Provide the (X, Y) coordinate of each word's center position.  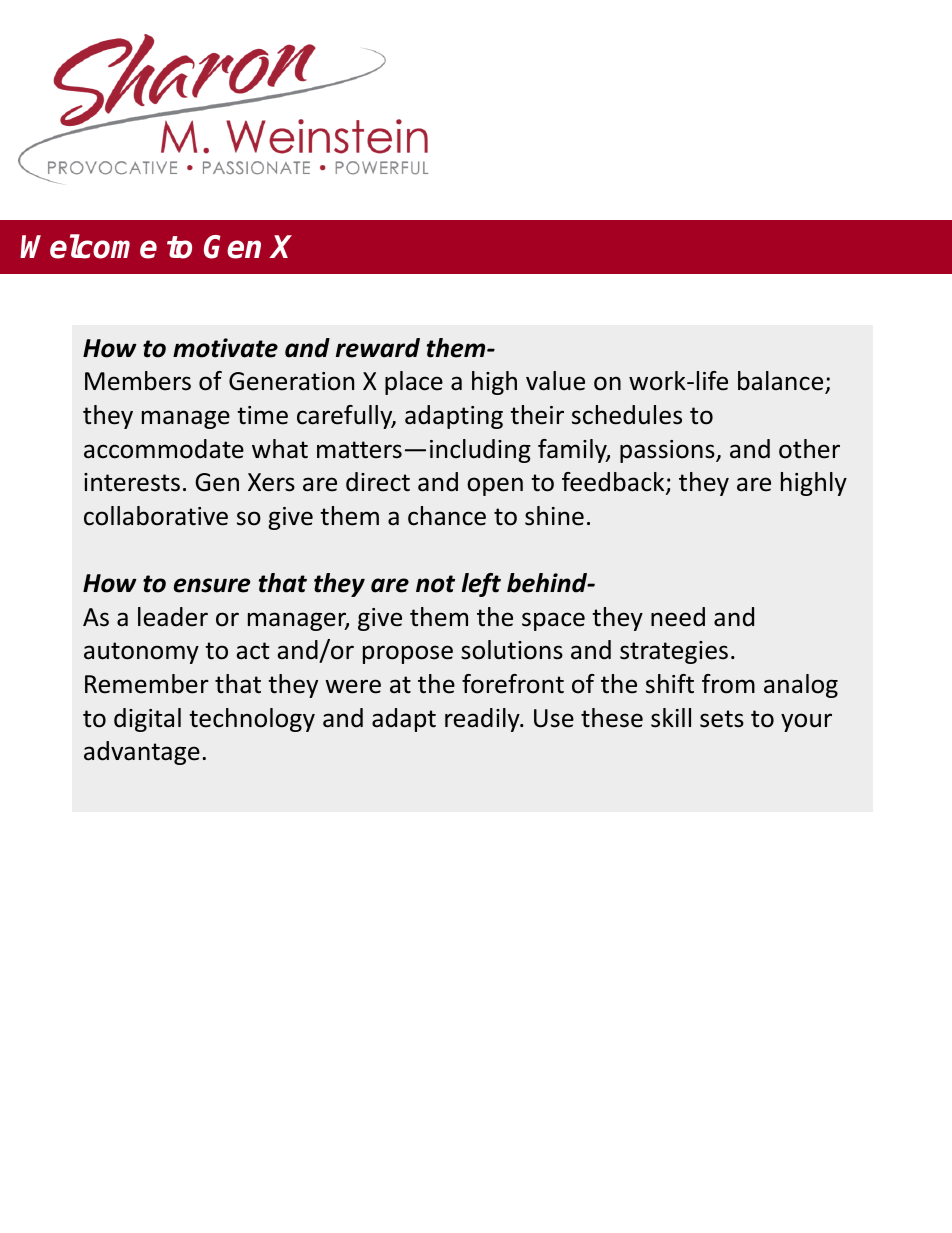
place (414, 383)
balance (782, 382)
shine (554, 516)
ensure (212, 585)
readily (483, 720)
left (481, 585)
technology (252, 720)
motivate (225, 348)
